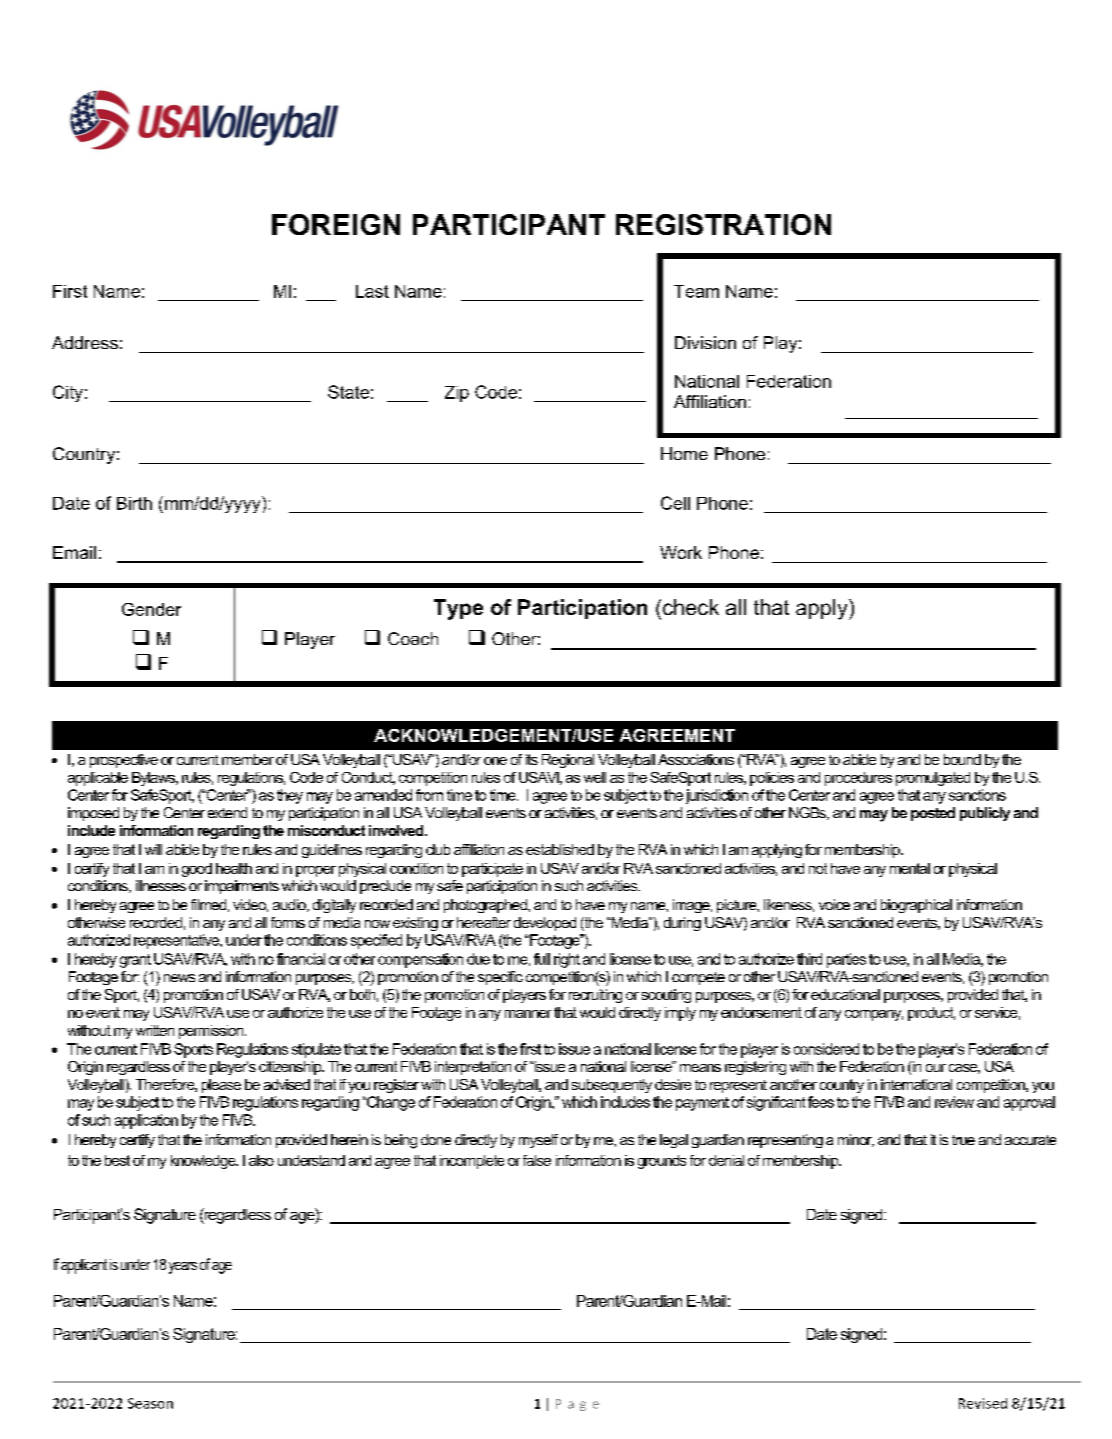 This screenshot has width=1112, height=1439. What do you see at coordinates (936, 1068) in the screenshot?
I see `our` at bounding box center [936, 1068].
